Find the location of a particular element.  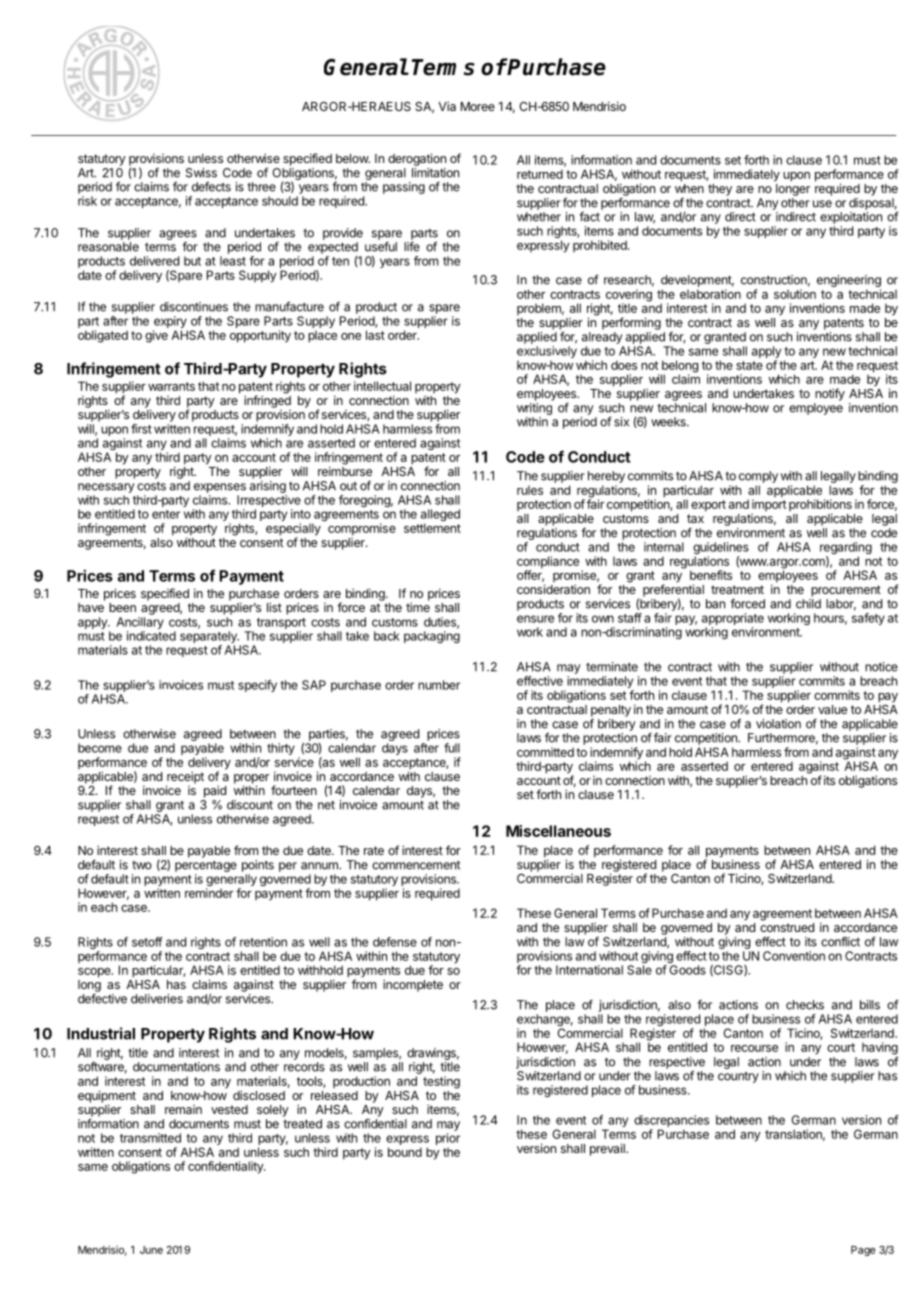

they is located at coordinates (720, 190).
